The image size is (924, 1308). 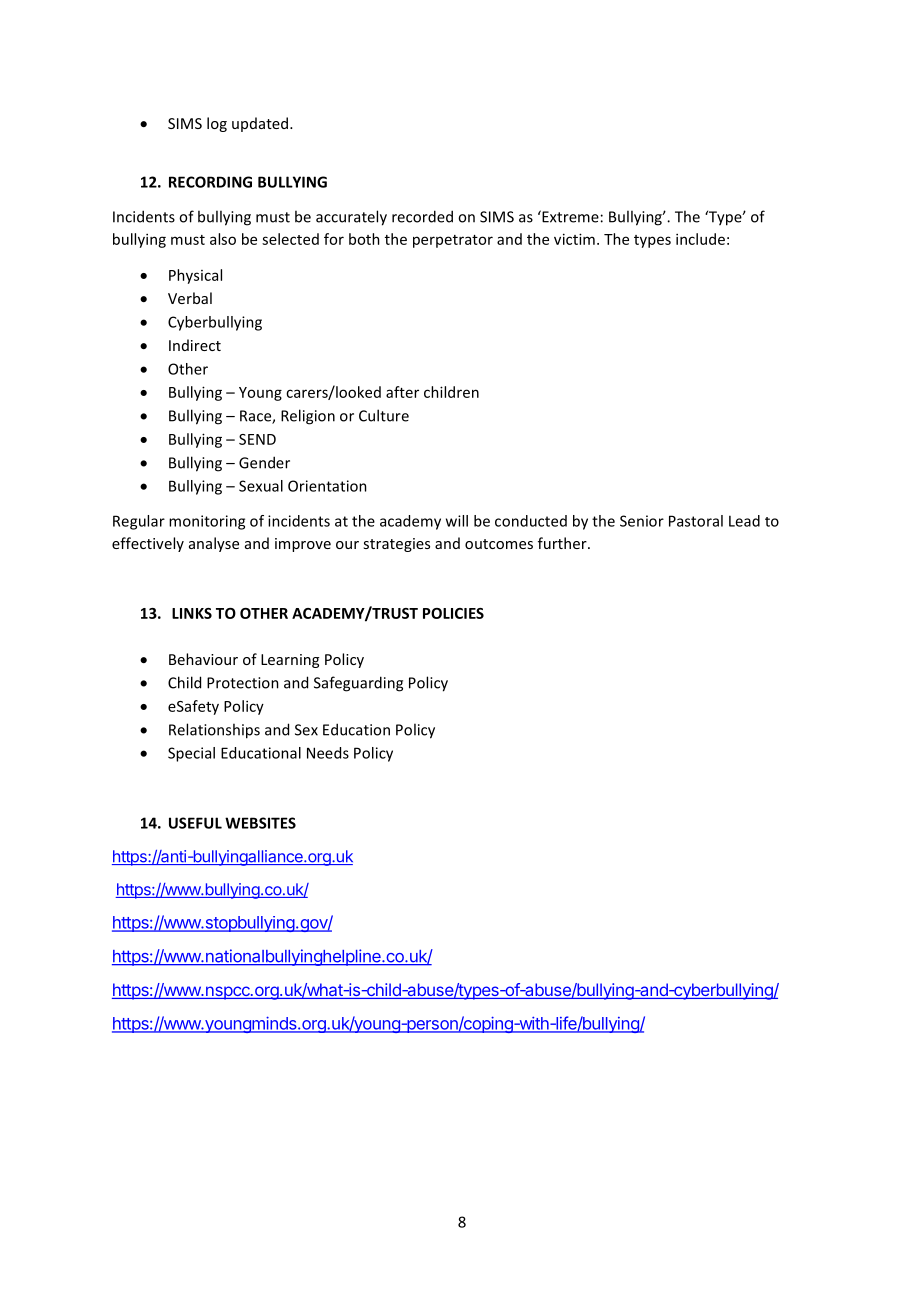 I want to click on Safeguarding, so click(x=358, y=684).
